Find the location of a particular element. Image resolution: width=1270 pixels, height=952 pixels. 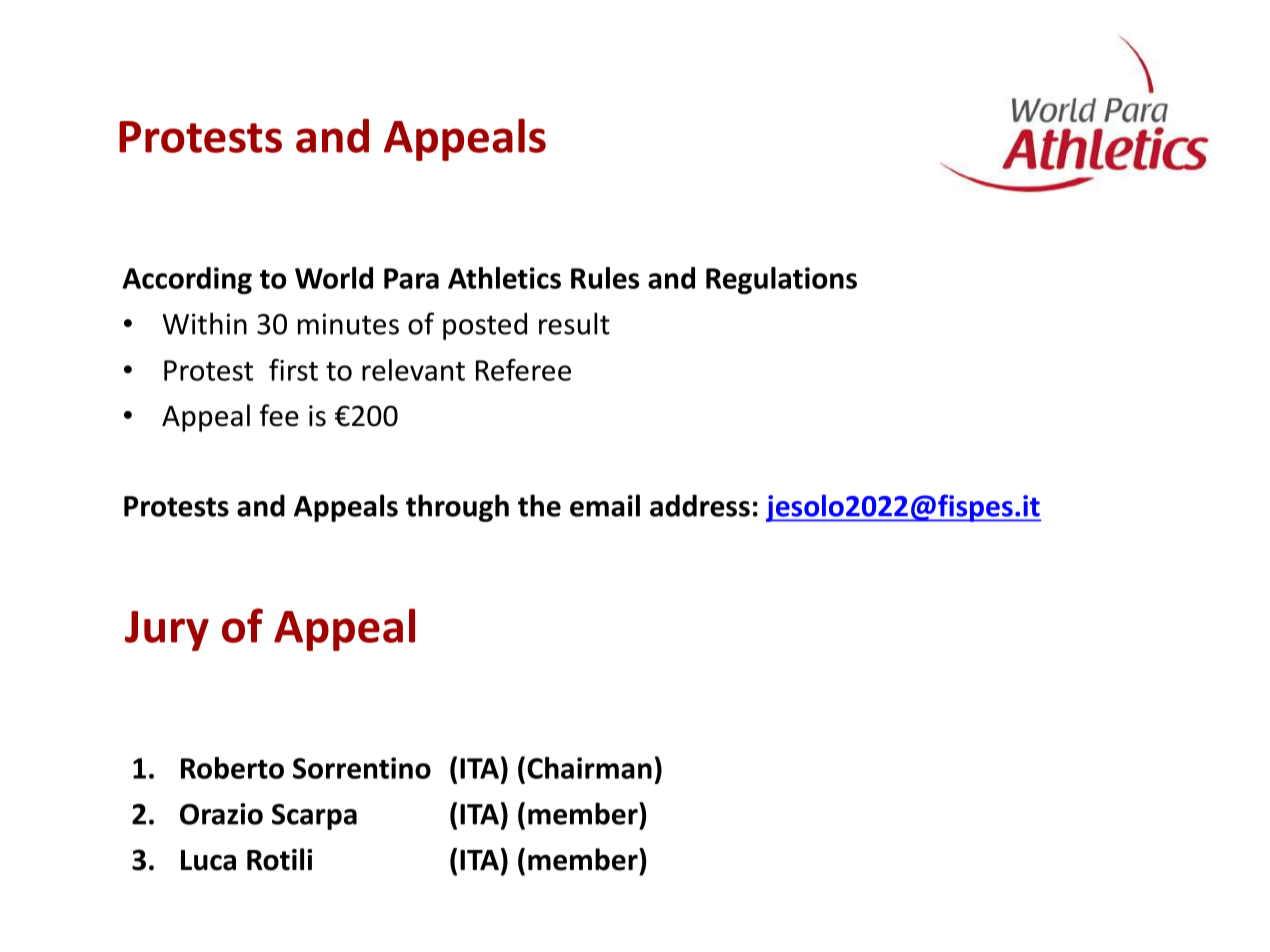

According is located at coordinates (187, 280).
